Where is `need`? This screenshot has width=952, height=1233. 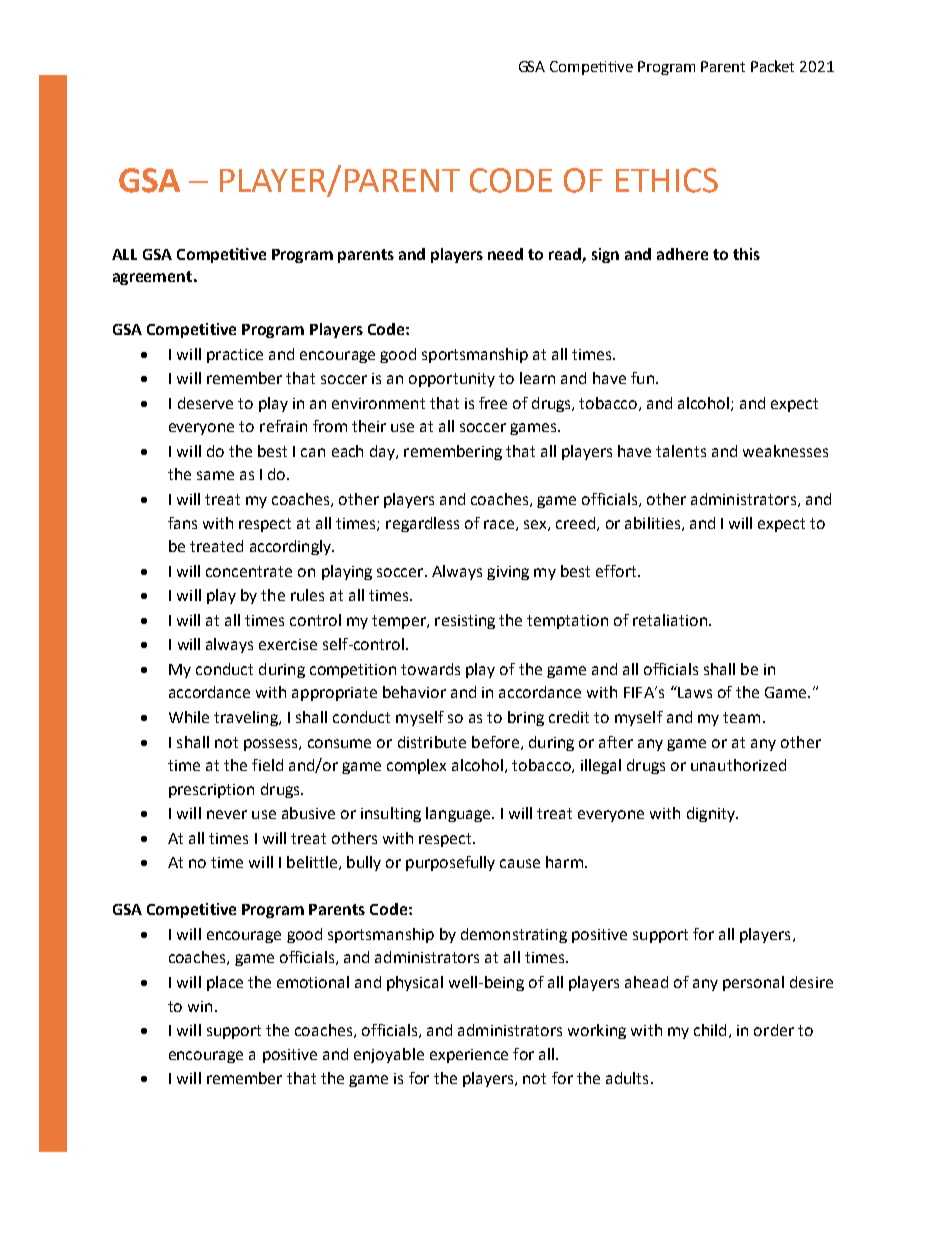
need is located at coordinates (505, 254).
